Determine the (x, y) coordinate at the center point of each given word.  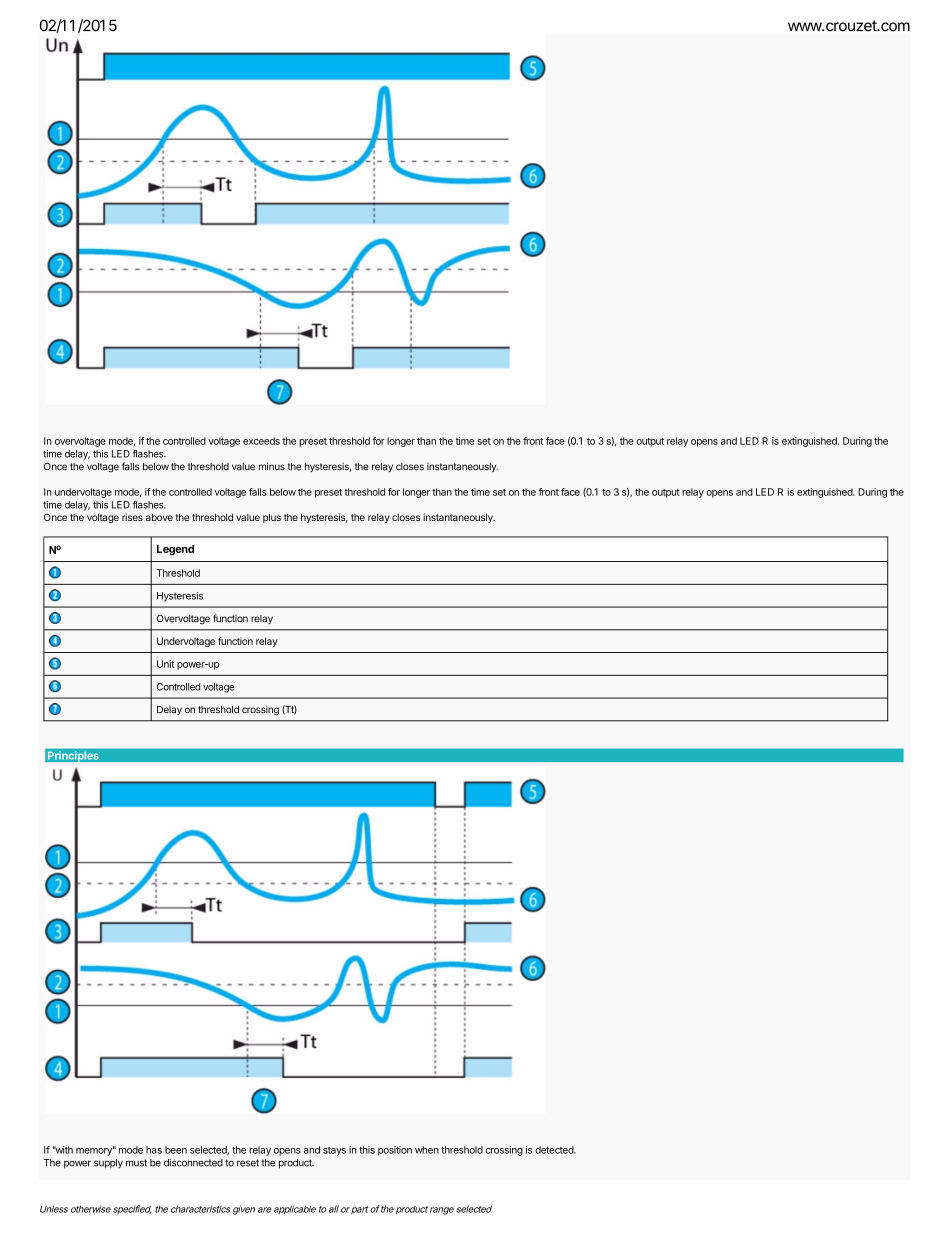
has (154, 1150)
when (427, 1150)
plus (272, 518)
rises (132, 517)
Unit (166, 664)
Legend (175, 550)
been (176, 1150)
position (395, 1151)
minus (272, 466)
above (159, 517)
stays (334, 1151)
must (136, 1163)
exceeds (261, 441)
